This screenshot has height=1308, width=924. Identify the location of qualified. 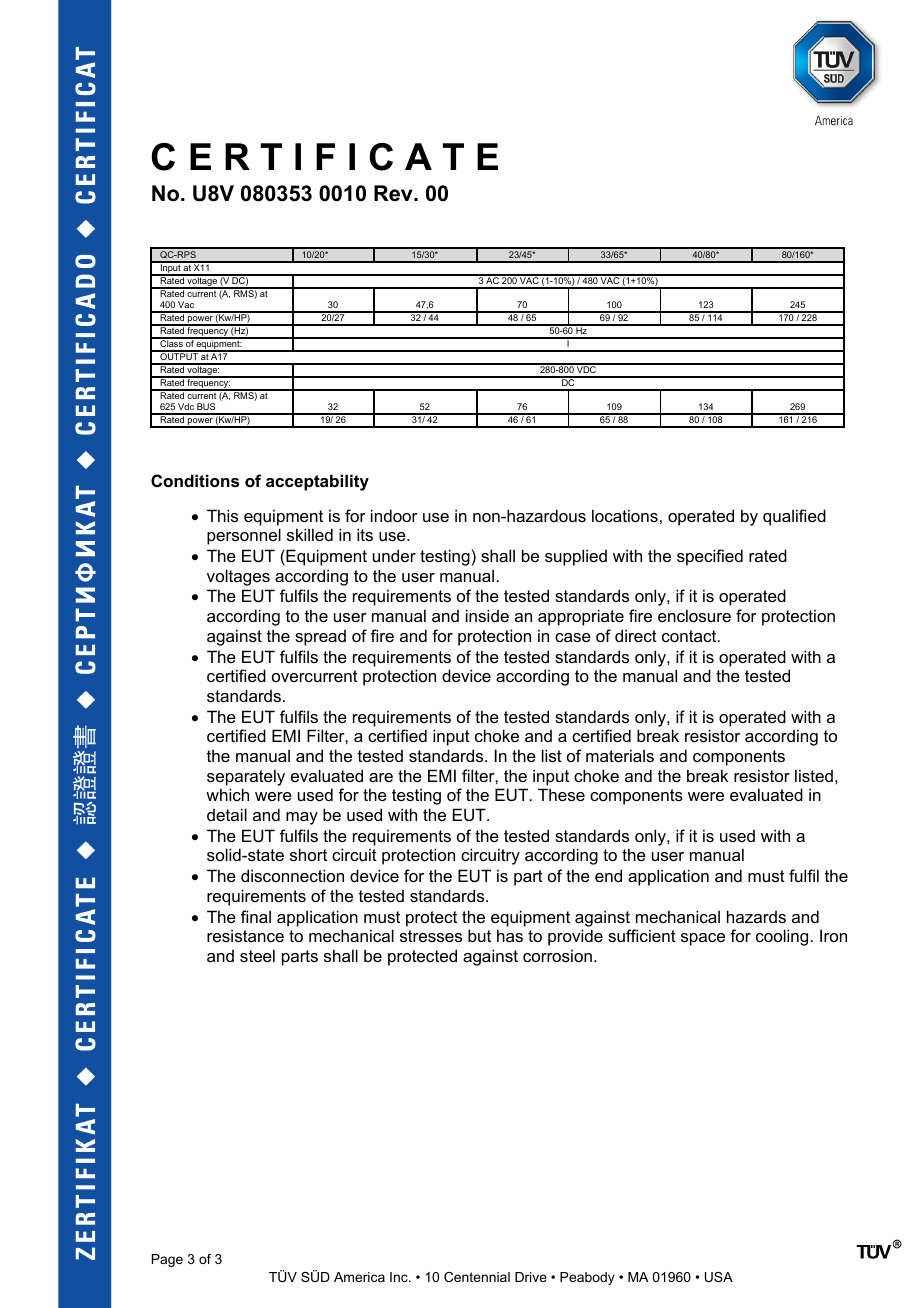
(794, 517).
